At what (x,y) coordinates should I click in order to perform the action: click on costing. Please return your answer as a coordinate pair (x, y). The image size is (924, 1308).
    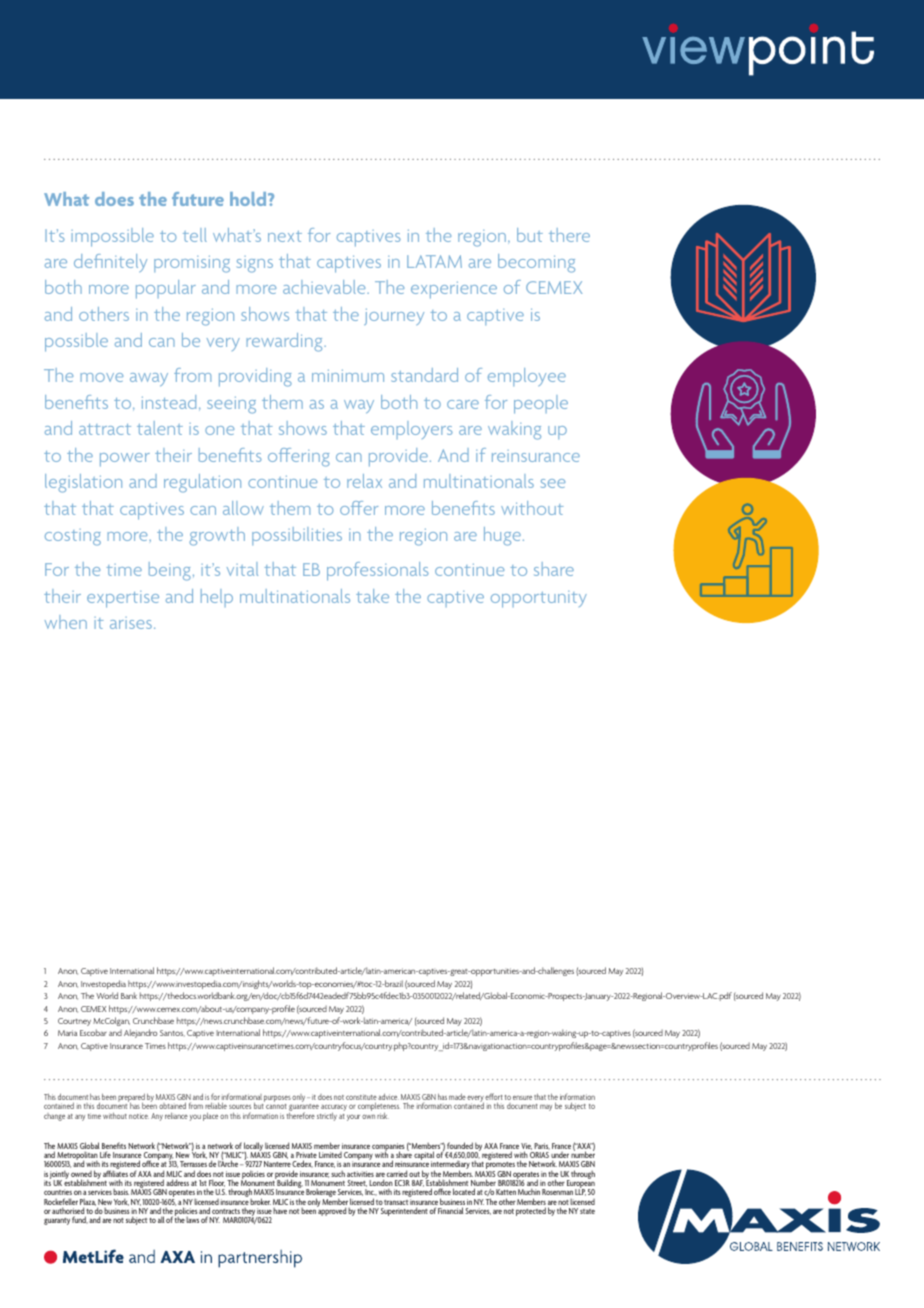
    Looking at the image, I should click on (73, 537).
